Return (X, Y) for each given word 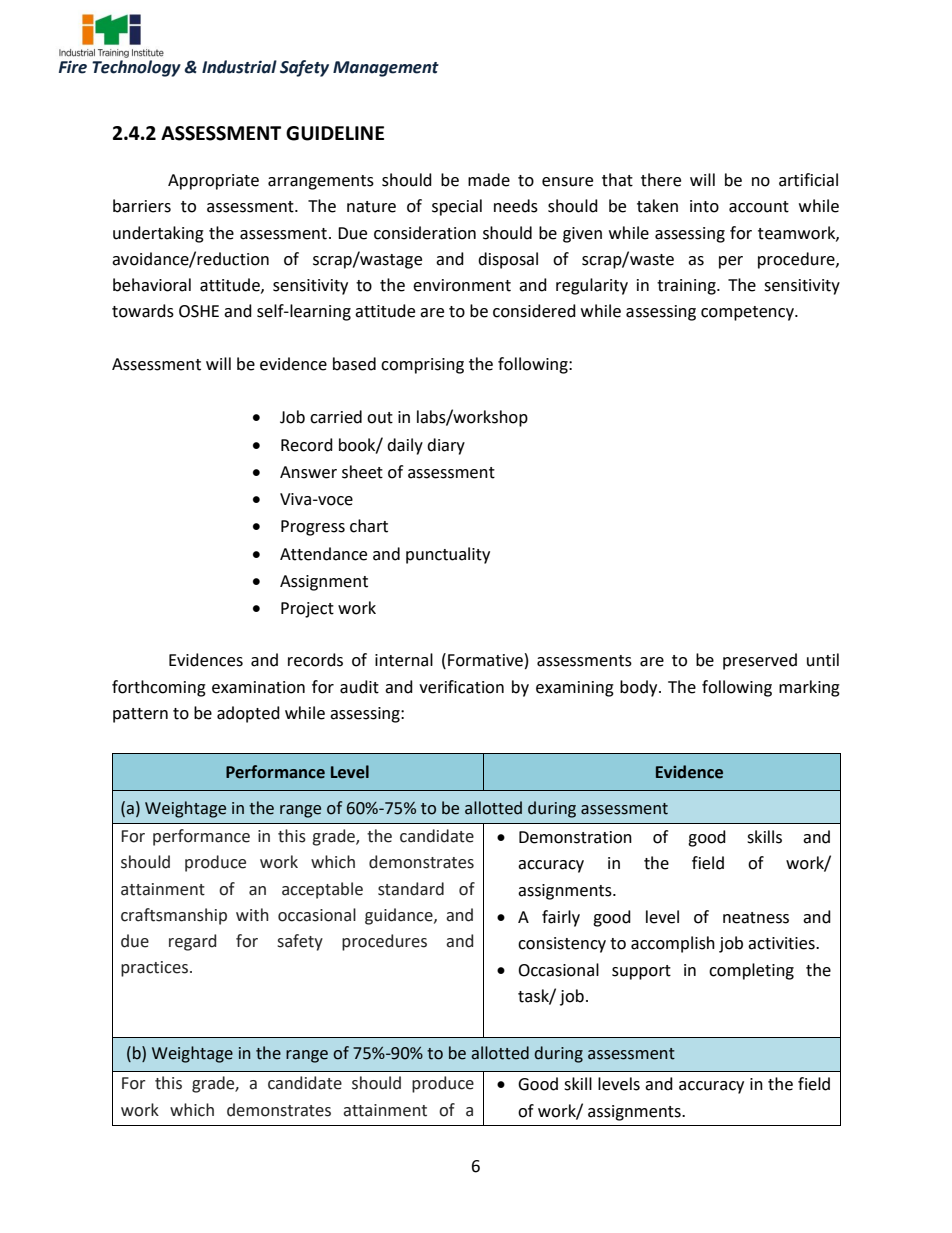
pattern (140, 715)
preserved (760, 661)
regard (192, 942)
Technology (136, 68)
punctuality (448, 555)
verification (461, 687)
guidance (400, 916)
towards (143, 311)
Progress (313, 528)
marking (809, 688)
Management (386, 69)
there (661, 180)
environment (462, 285)
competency (748, 313)
